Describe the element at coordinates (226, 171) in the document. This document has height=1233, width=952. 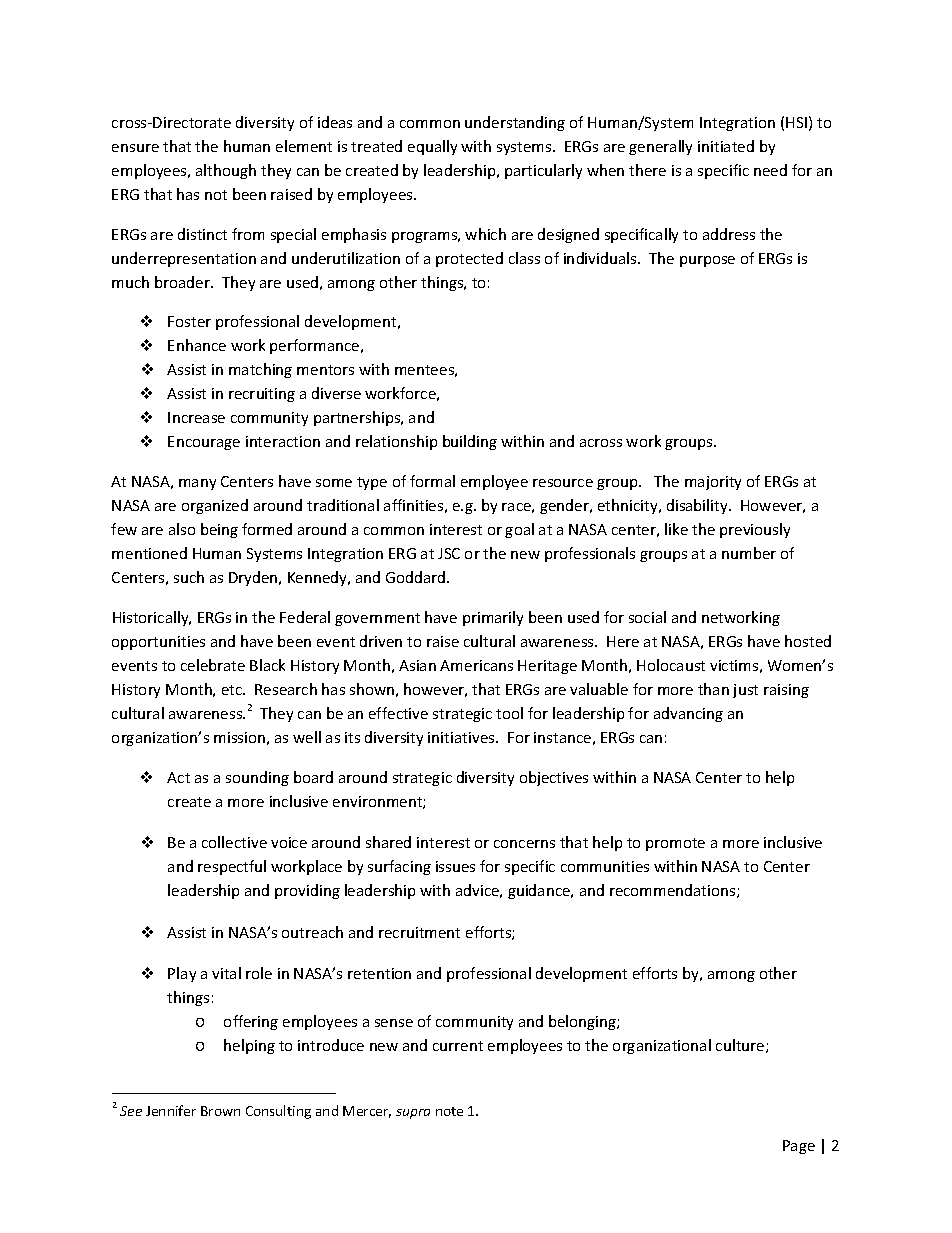
I see `although` at that location.
